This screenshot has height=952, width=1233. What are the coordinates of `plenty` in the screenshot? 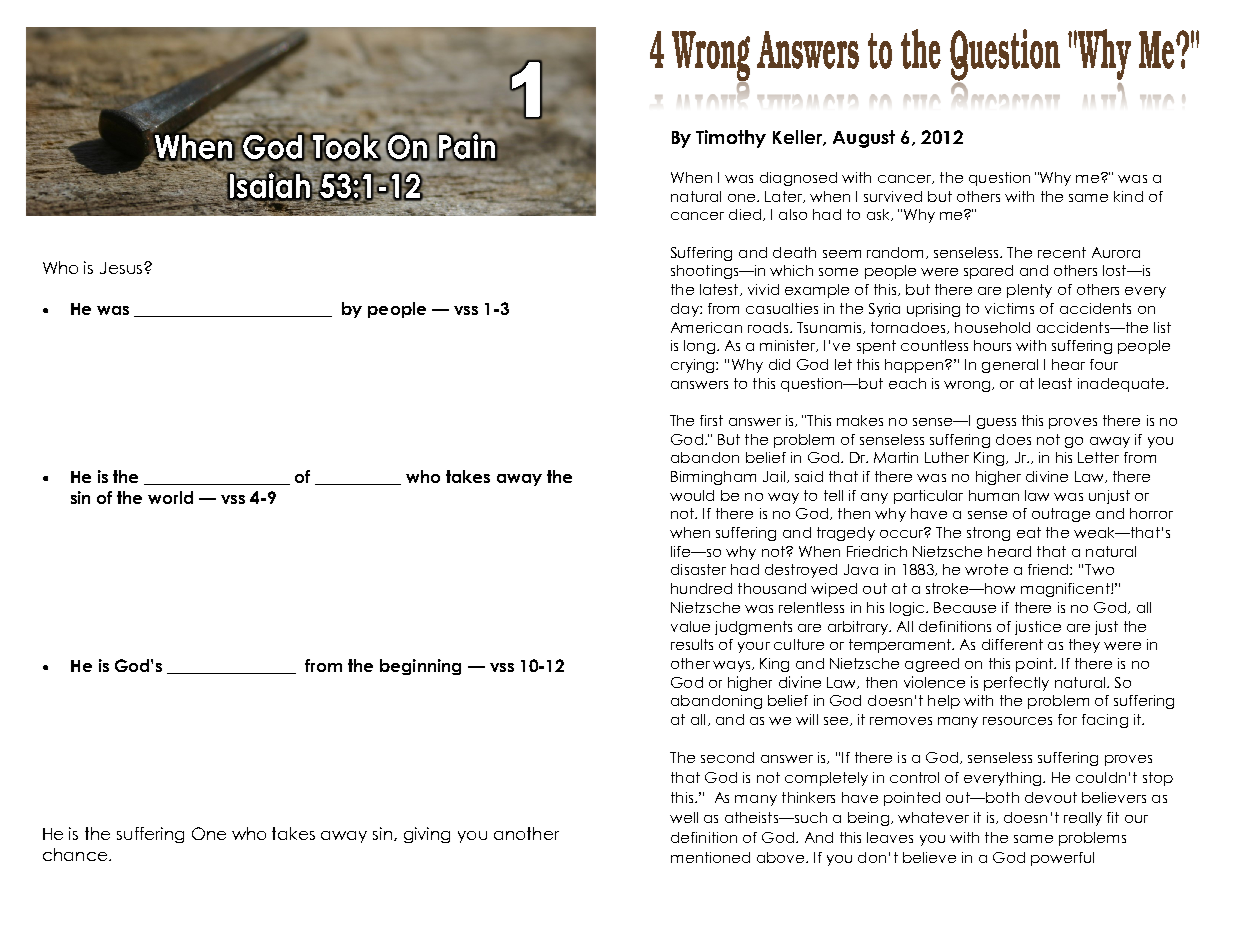 It's located at (1029, 291).
